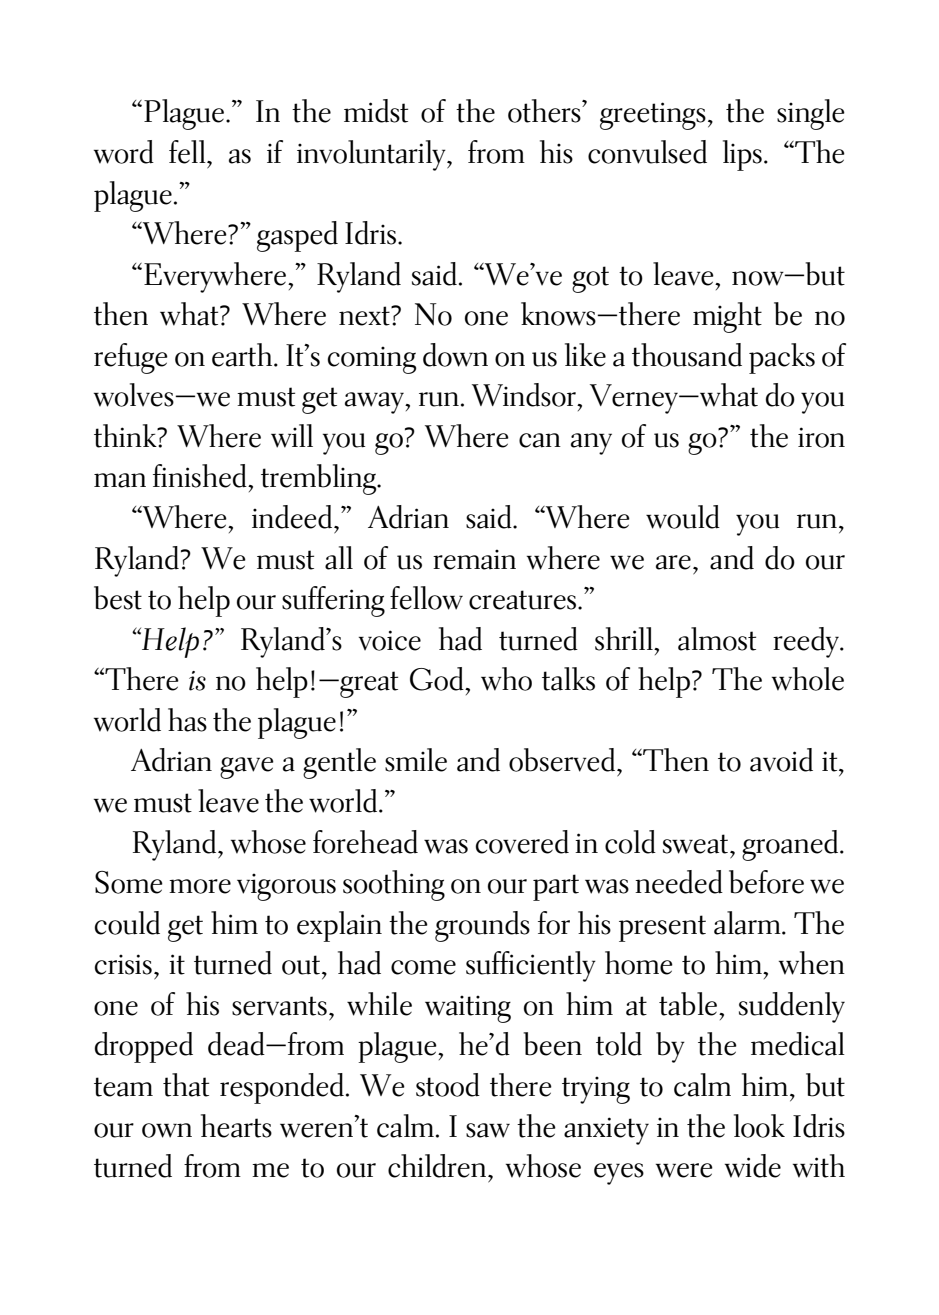  I want to click on hearts, so click(236, 1126).
